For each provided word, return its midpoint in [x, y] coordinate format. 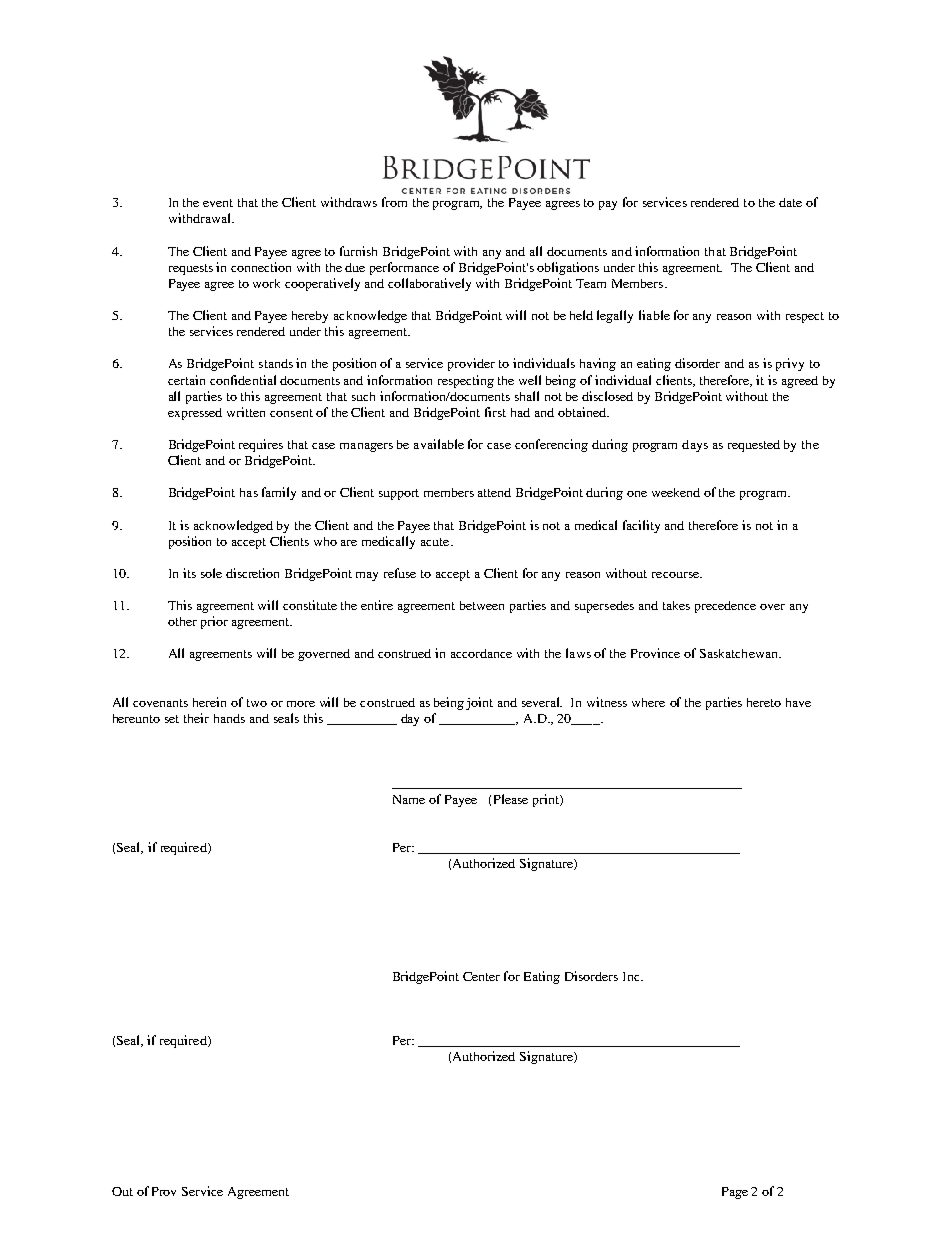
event [218, 203]
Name [409, 799]
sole [211, 573]
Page [735, 1193]
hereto [764, 702]
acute [436, 542]
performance [404, 268]
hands [229, 718]
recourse [676, 575]
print [547, 800]
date [790, 202]
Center [481, 976]
